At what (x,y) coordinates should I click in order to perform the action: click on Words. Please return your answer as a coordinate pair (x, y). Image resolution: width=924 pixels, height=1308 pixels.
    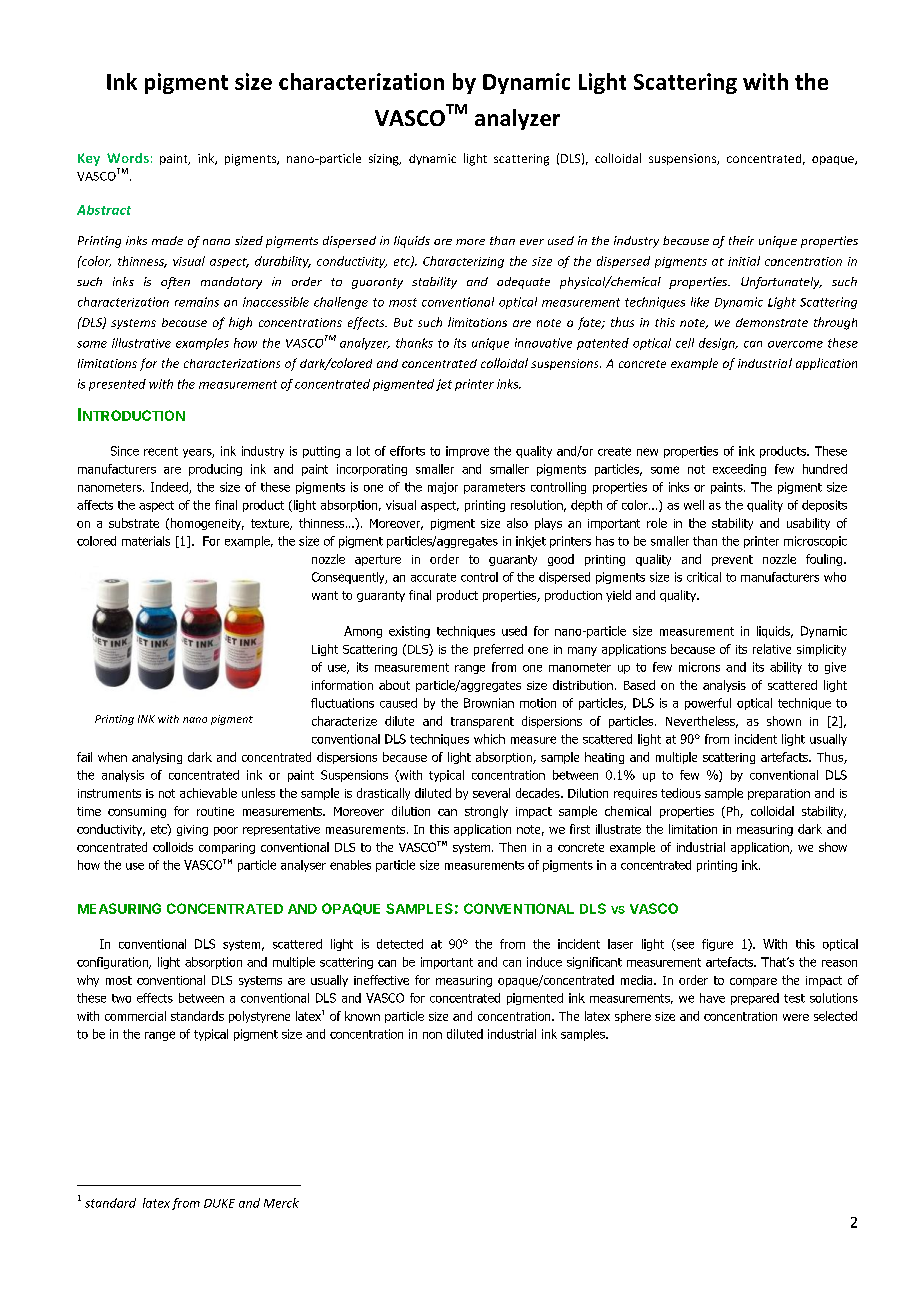
    Looking at the image, I should click on (128, 158).
